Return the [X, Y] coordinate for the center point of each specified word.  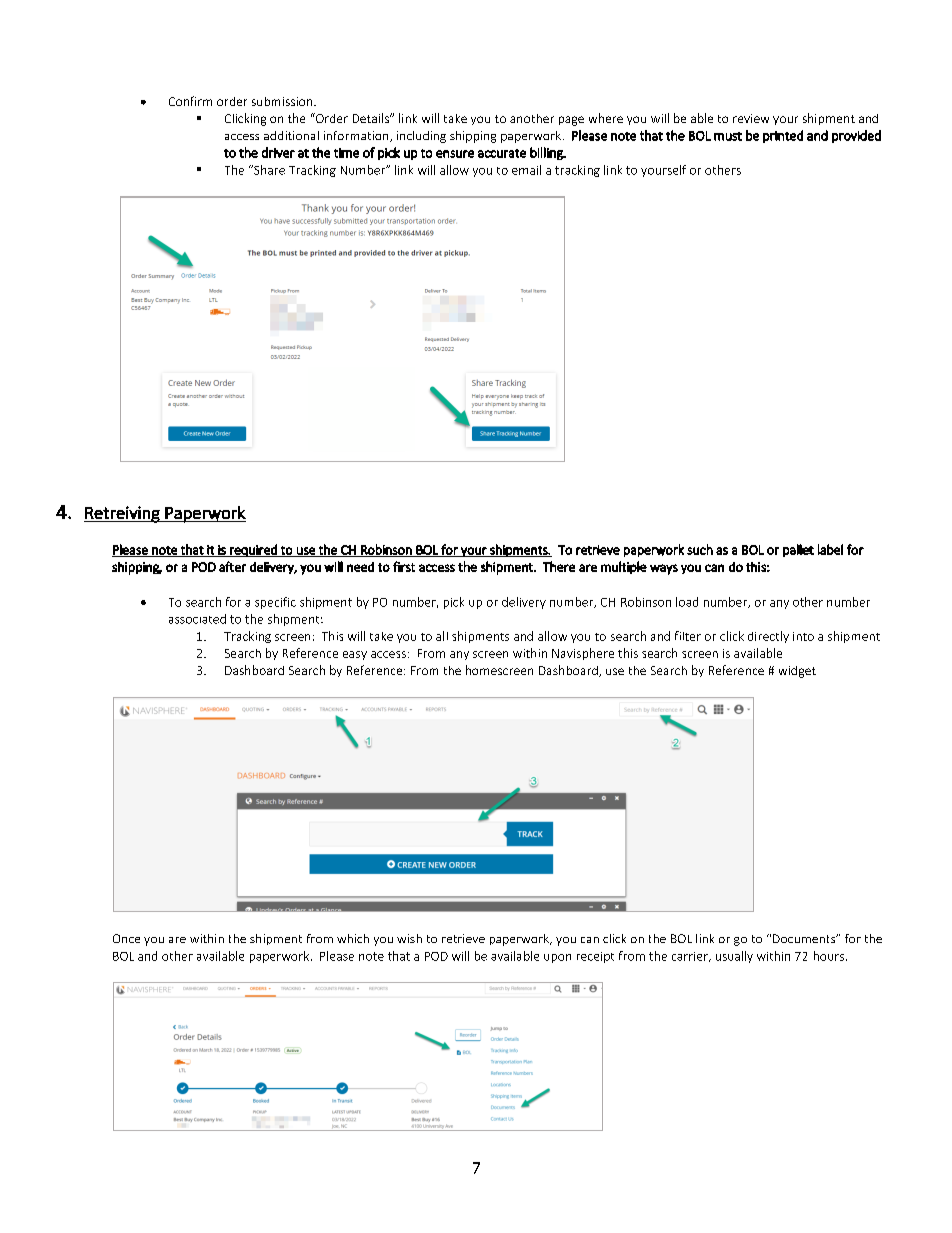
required [253, 550]
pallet [798, 550]
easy [355, 655]
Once [126, 938]
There [559, 566]
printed [783, 136]
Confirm [190, 101]
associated [197, 619]
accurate [502, 153]
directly [768, 637]
